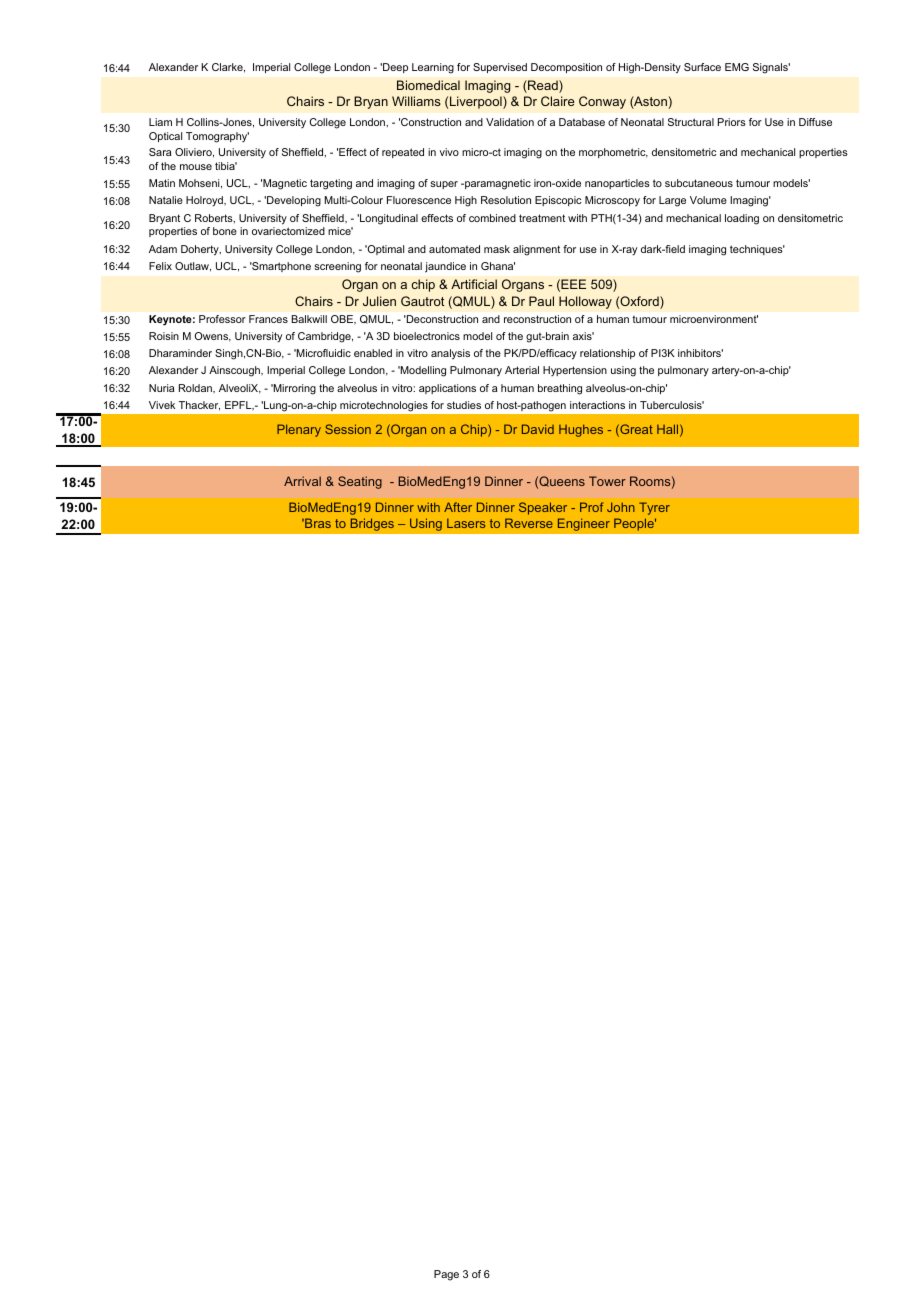 This image has height=1308, width=924. What do you see at coordinates (466, 523) in the image?
I see `Lasers` at bounding box center [466, 523].
